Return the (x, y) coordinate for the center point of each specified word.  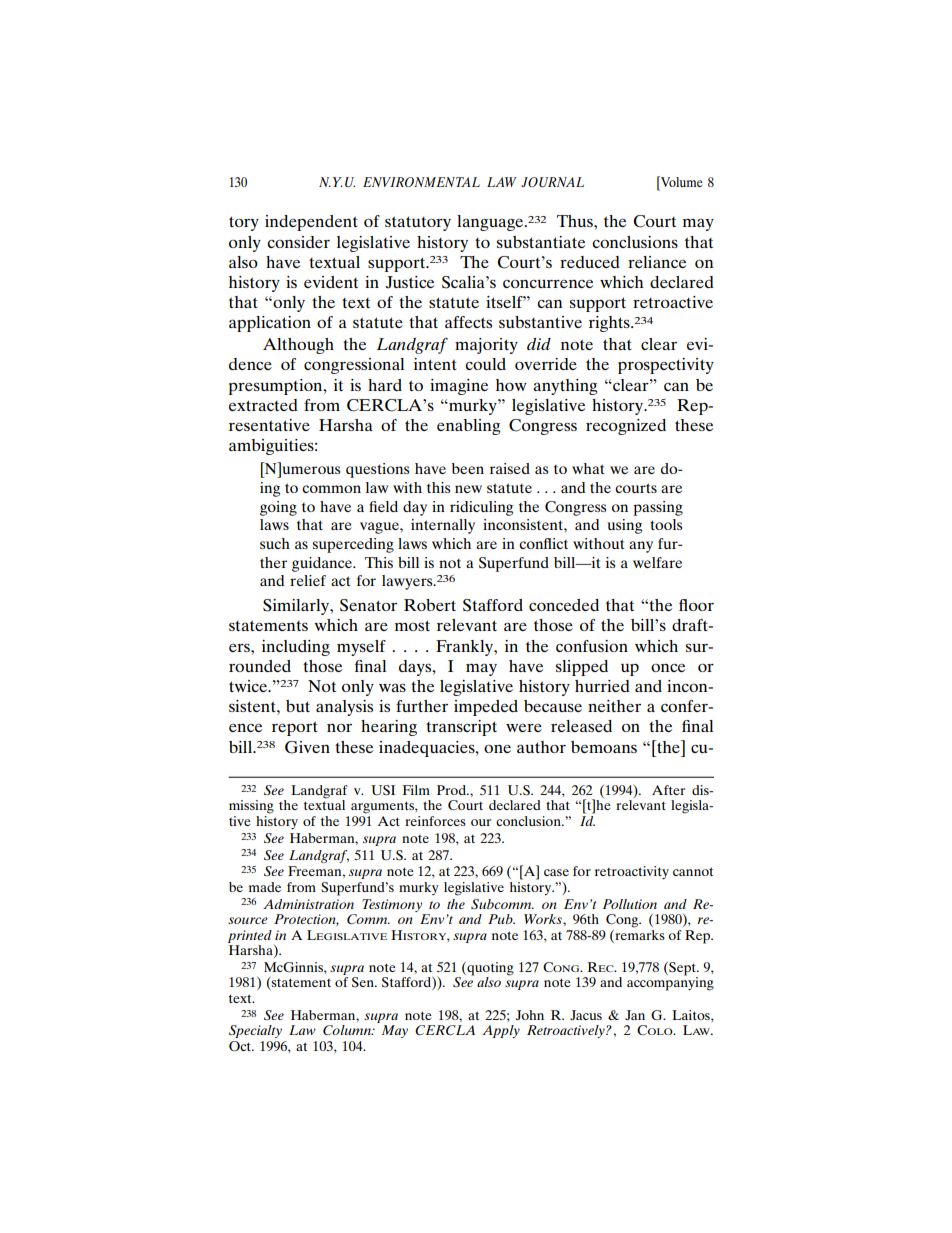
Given (307, 747)
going (278, 508)
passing (658, 508)
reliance (657, 262)
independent (311, 223)
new (468, 489)
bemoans (604, 747)
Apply (501, 1031)
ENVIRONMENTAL (421, 182)
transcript (461, 728)
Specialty (255, 1031)
